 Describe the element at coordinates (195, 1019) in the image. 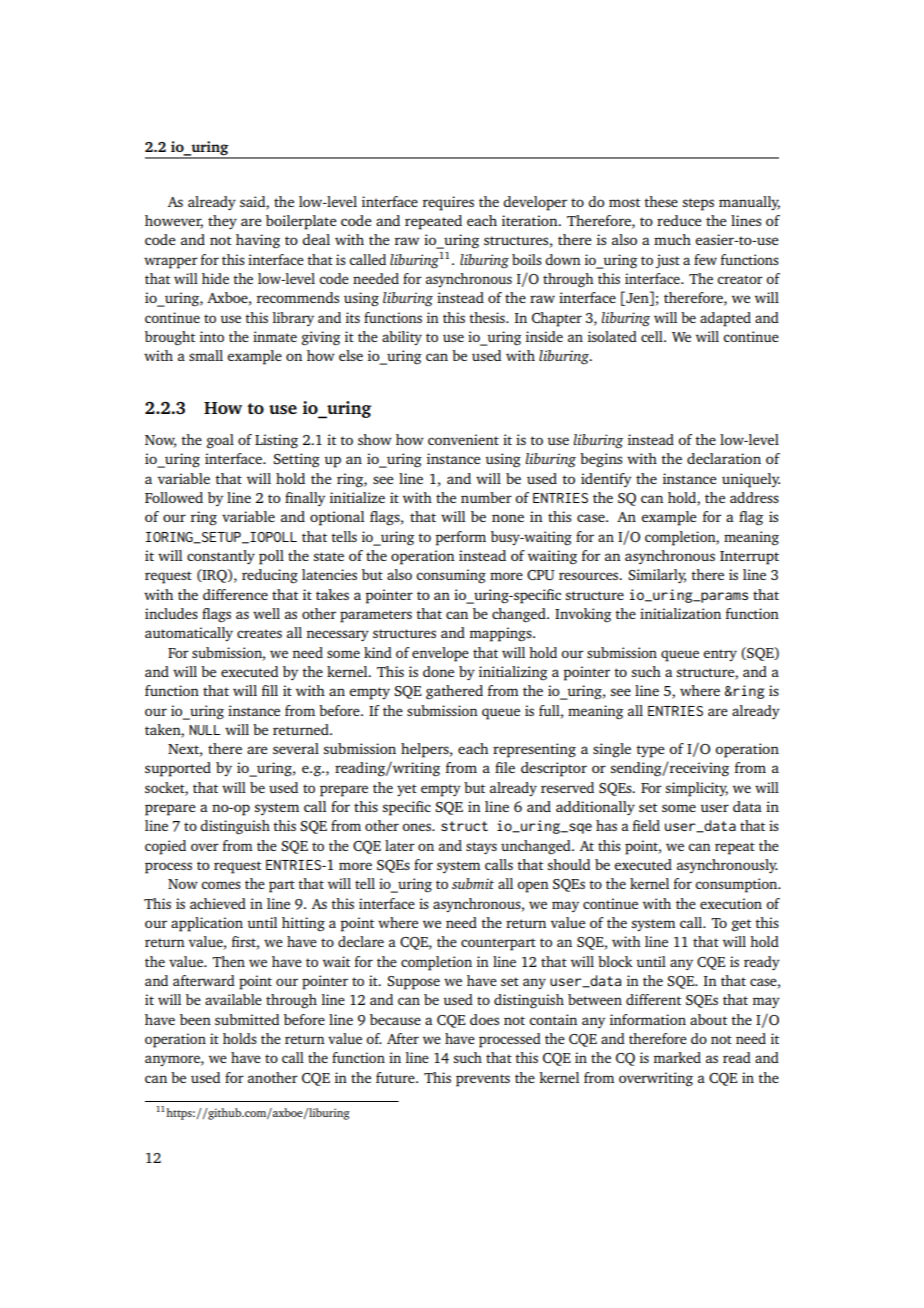

I see `been` at that location.
